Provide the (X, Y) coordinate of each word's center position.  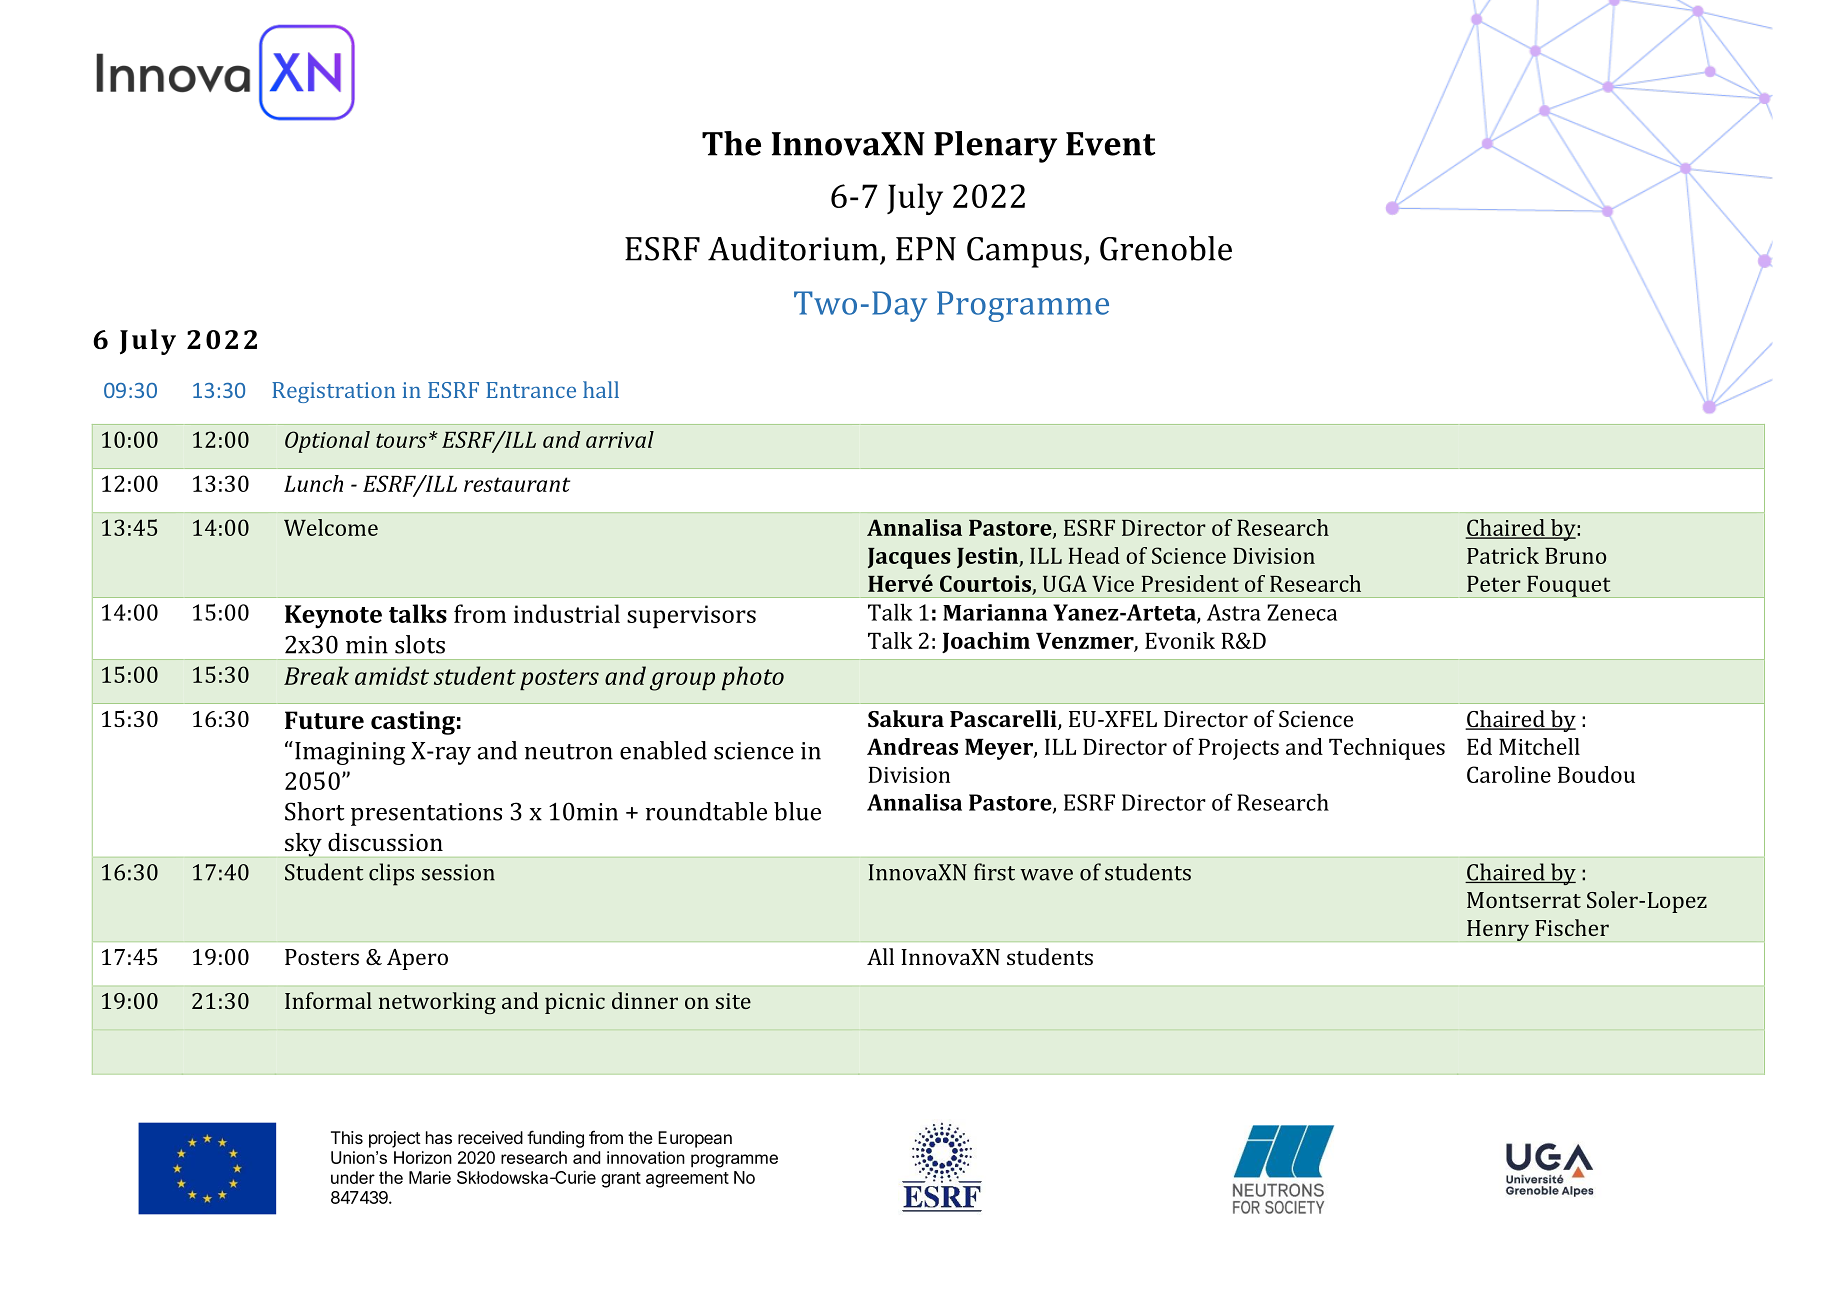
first (994, 872)
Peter (1494, 584)
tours (401, 440)
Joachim (986, 642)
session (458, 872)
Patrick (1503, 555)
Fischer (1572, 927)
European (695, 1139)
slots (420, 644)
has (439, 1137)
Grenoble (1166, 248)
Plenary (995, 147)
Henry (1498, 931)
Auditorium (793, 248)
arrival (620, 439)
